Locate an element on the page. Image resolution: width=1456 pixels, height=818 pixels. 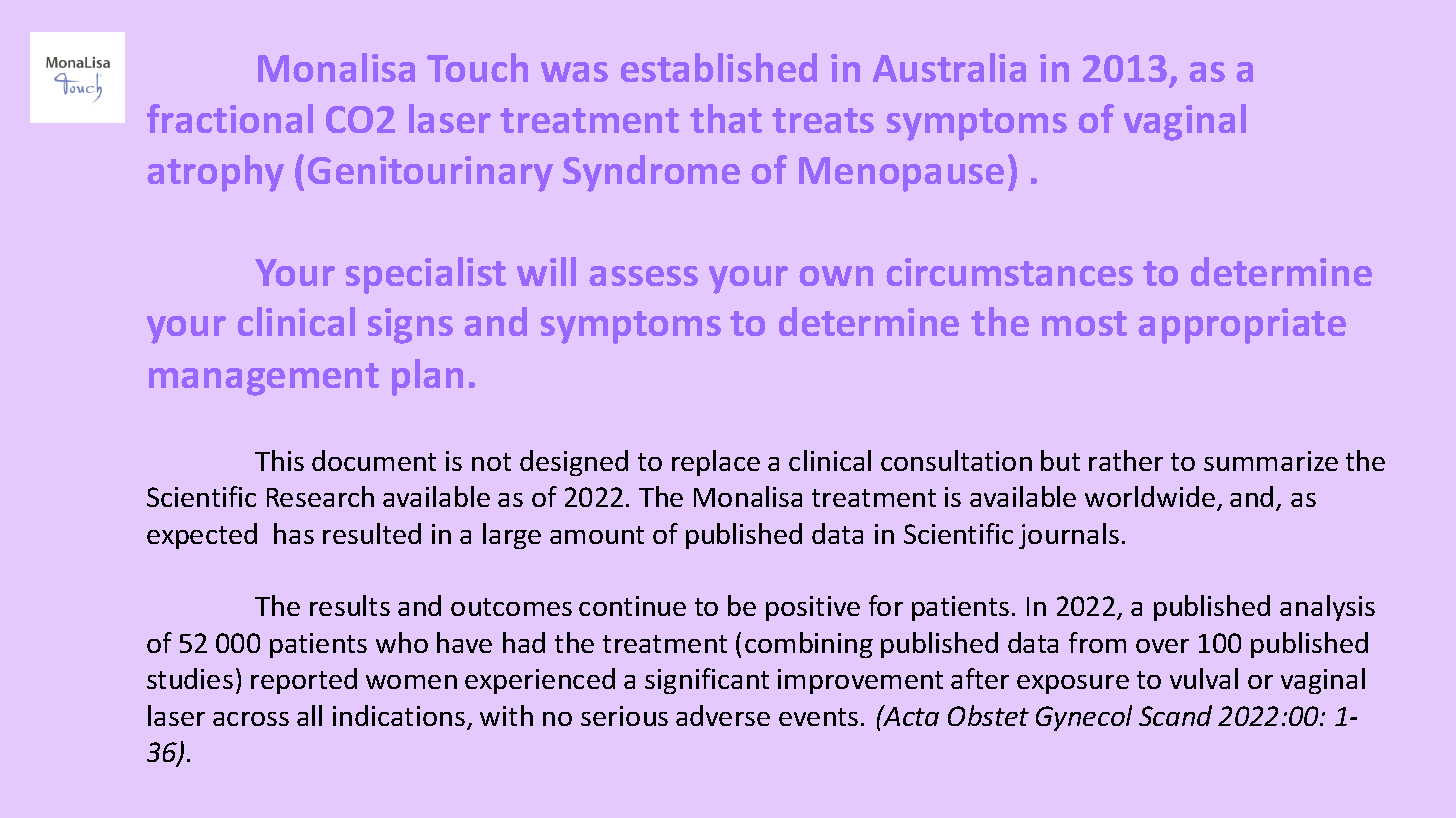
specialist is located at coordinates (426, 275).
